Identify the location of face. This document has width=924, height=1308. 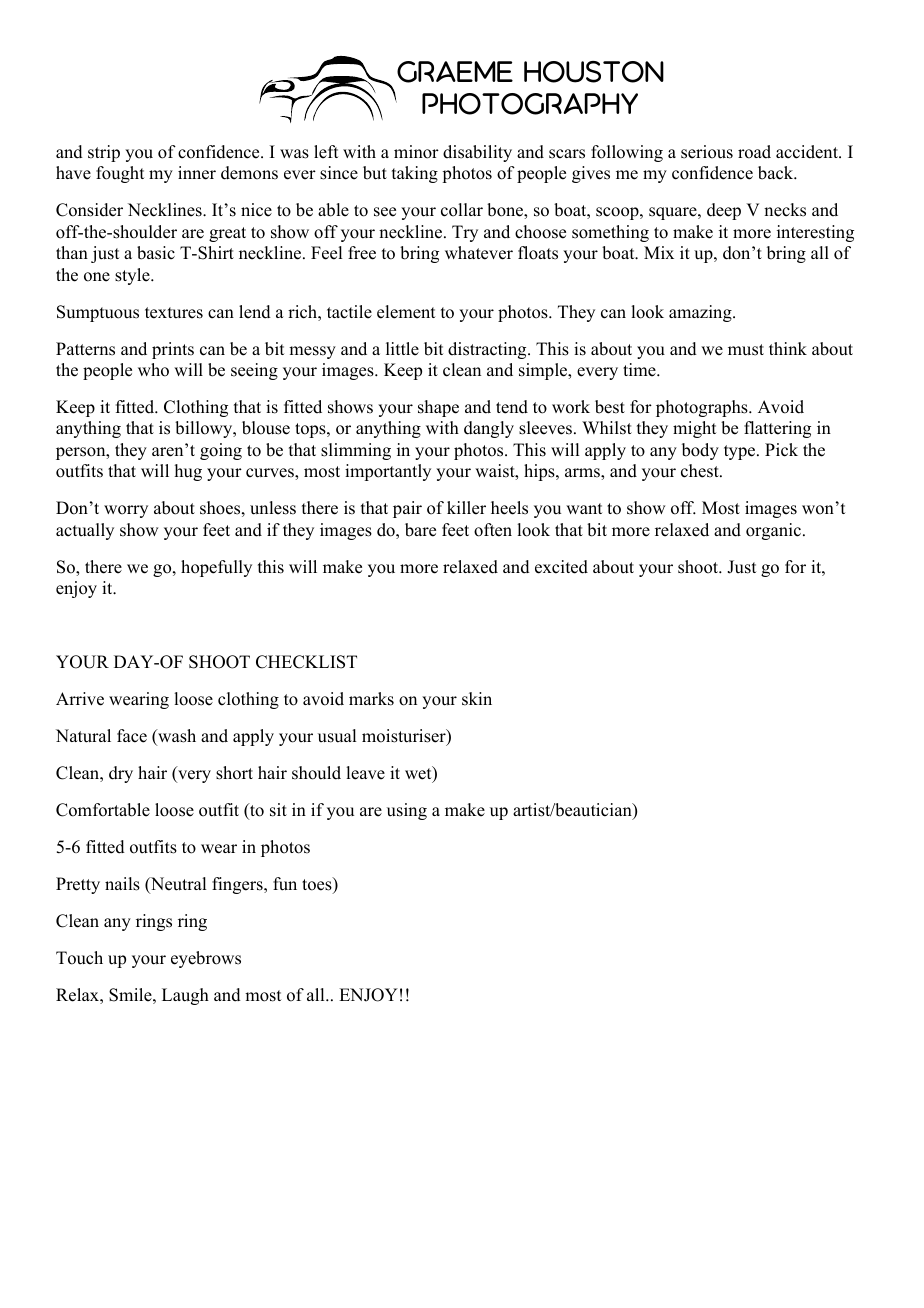
(132, 736).
